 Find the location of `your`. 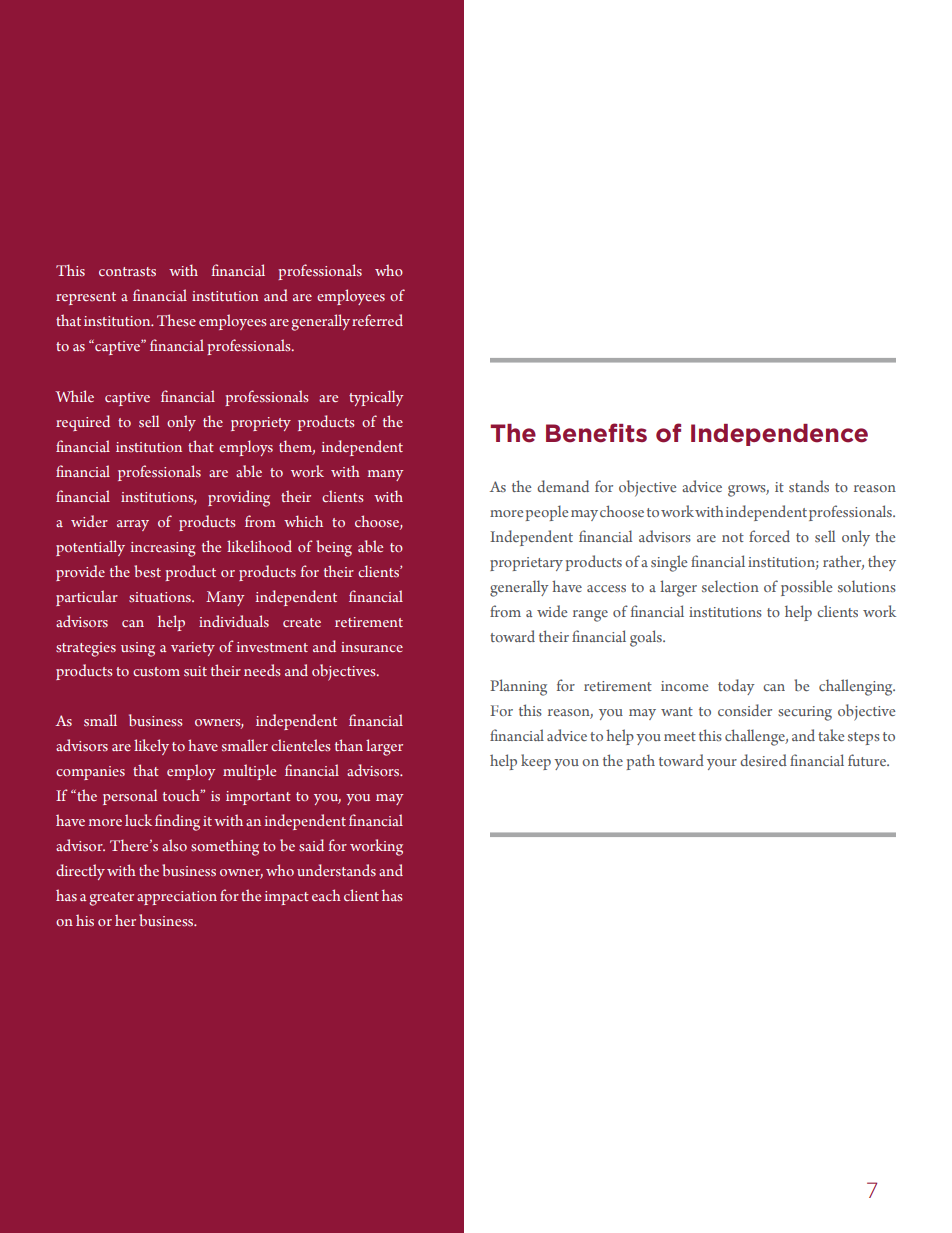

your is located at coordinates (722, 764).
